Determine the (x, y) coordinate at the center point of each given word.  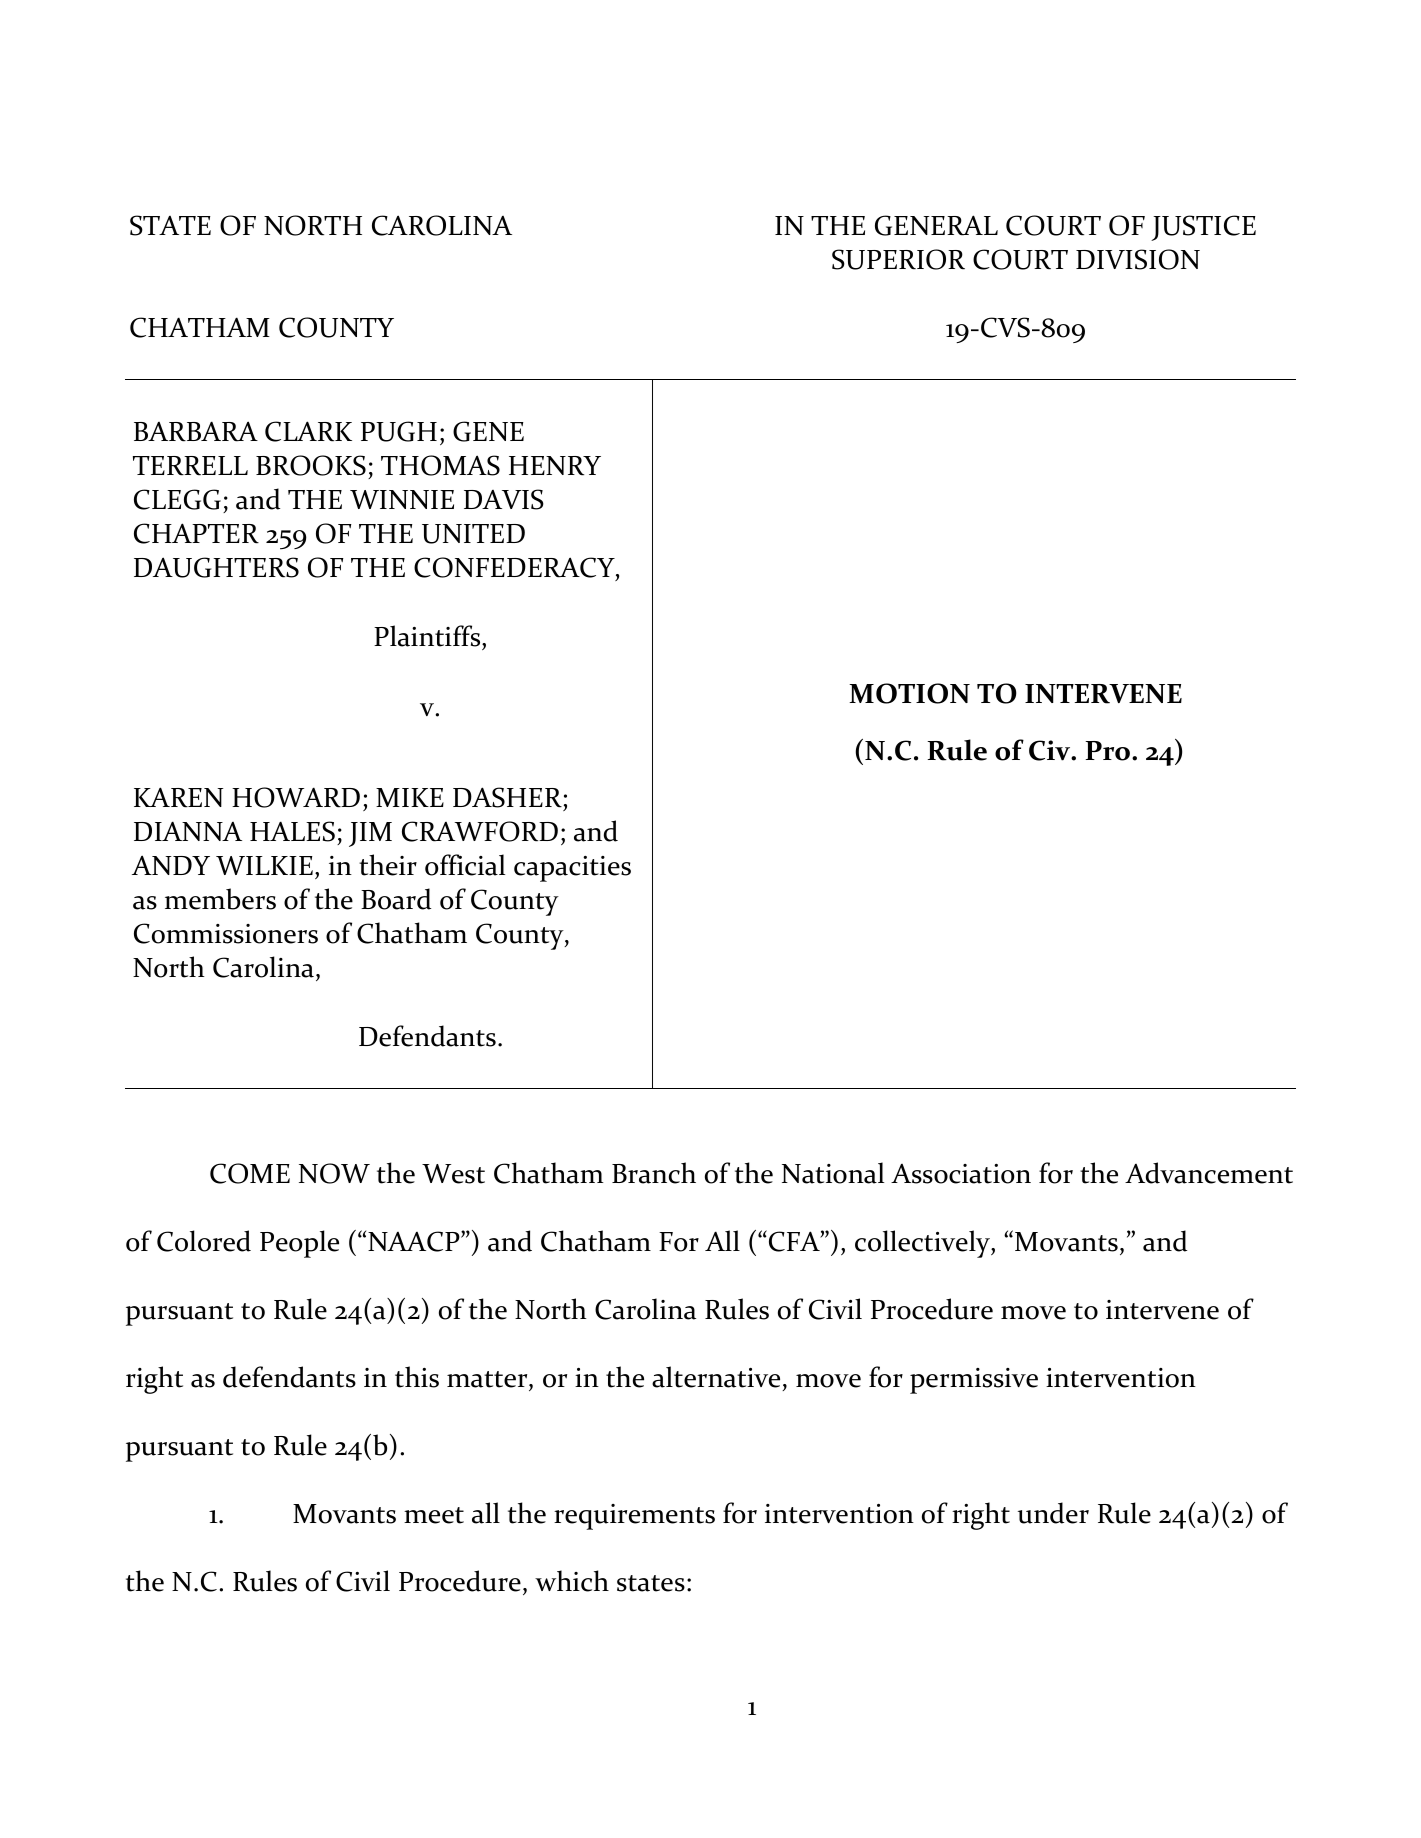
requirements (634, 1517)
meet (434, 1515)
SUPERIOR (898, 259)
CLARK (308, 431)
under (1053, 1513)
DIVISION (1138, 259)
